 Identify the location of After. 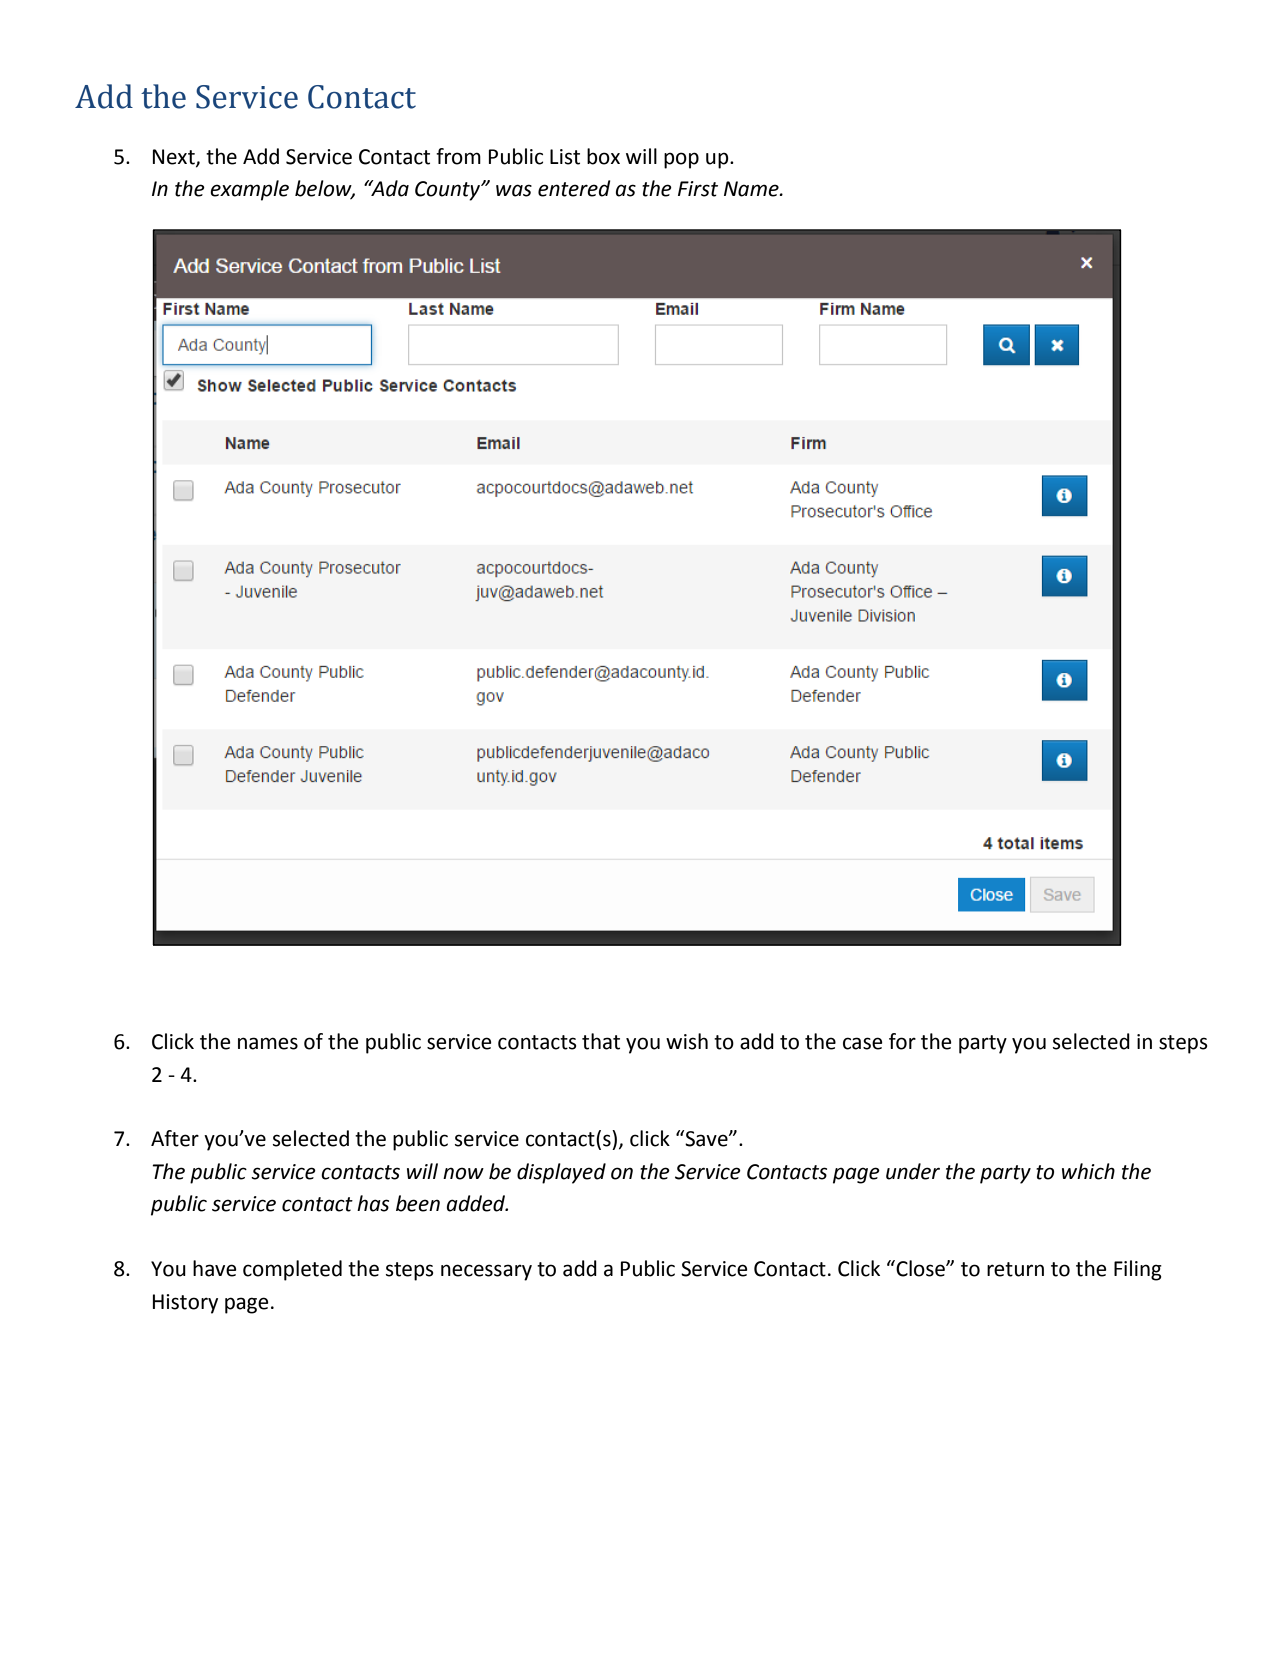
(175, 1138).
